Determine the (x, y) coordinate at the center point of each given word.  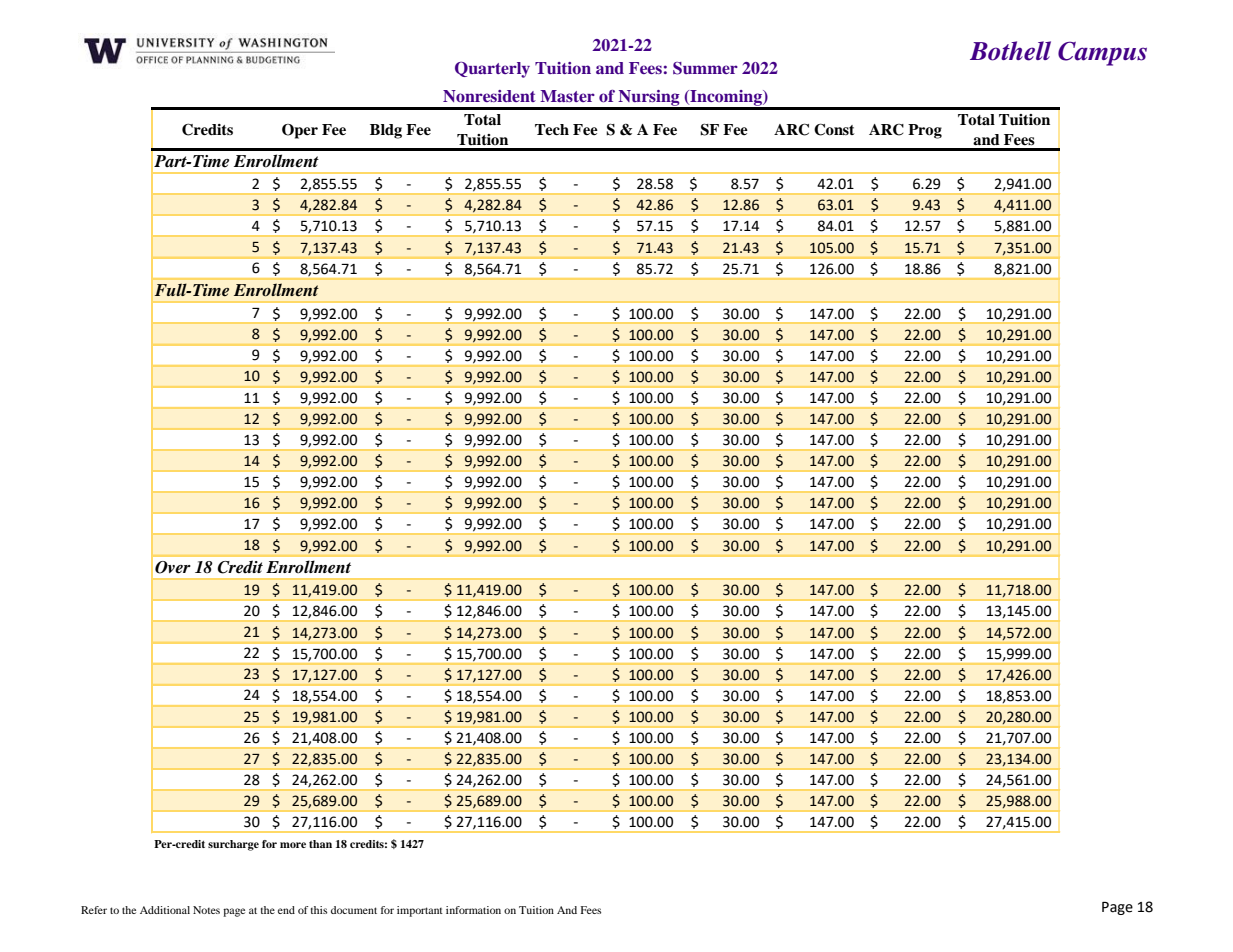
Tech (552, 129)
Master (567, 96)
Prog (925, 131)
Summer (705, 68)
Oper (300, 131)
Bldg (386, 131)
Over (173, 567)
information (473, 910)
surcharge (233, 845)
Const (834, 129)
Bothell (1010, 51)
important (420, 911)
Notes (206, 910)
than (320, 844)
